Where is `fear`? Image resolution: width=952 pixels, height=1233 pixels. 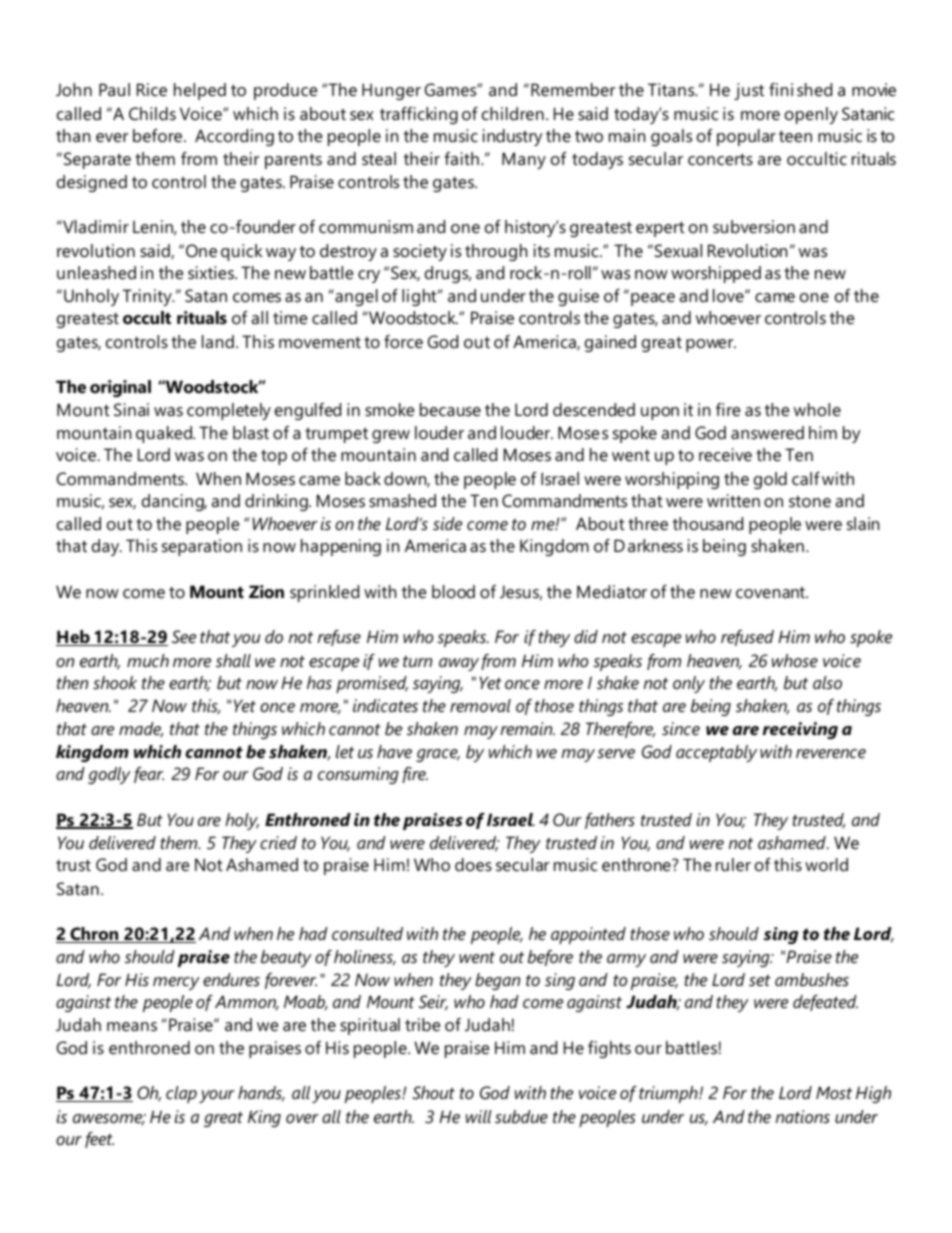
fear is located at coordinates (149, 775).
